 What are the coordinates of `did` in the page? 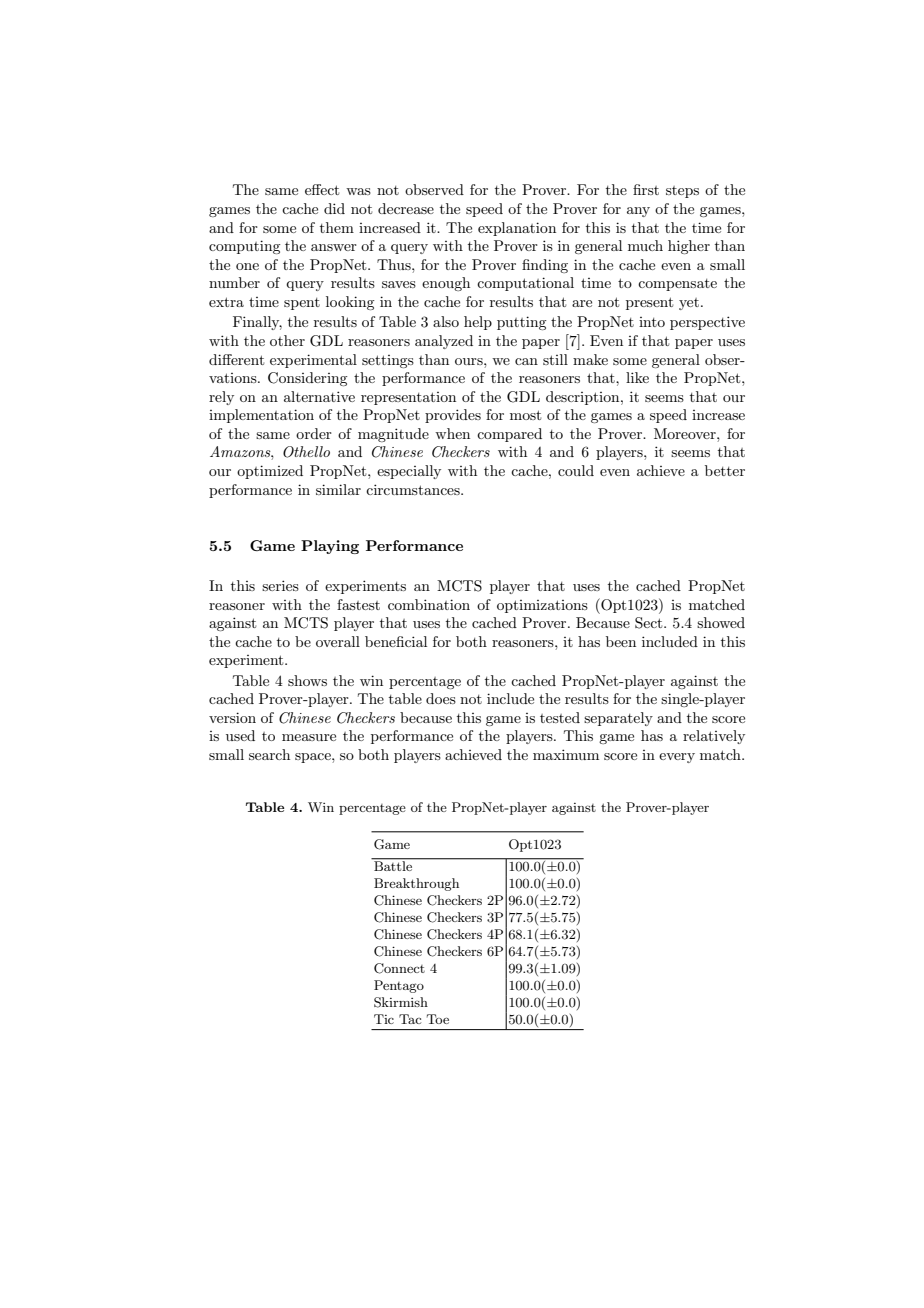 It's located at (334, 208).
